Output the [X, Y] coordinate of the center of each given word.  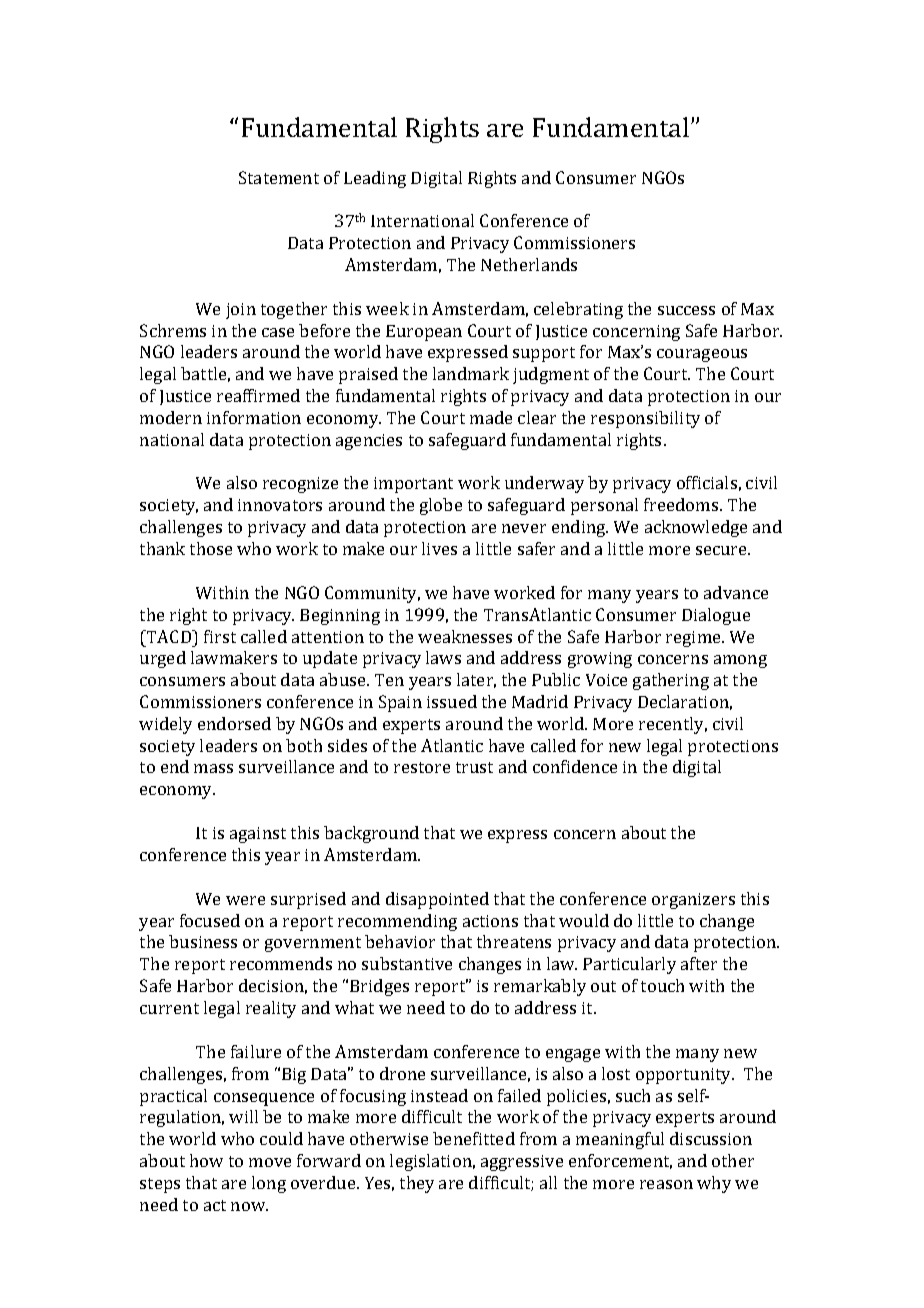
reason [666, 1184]
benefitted [474, 1138]
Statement [279, 177]
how [206, 1160]
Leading [375, 179]
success [686, 310]
